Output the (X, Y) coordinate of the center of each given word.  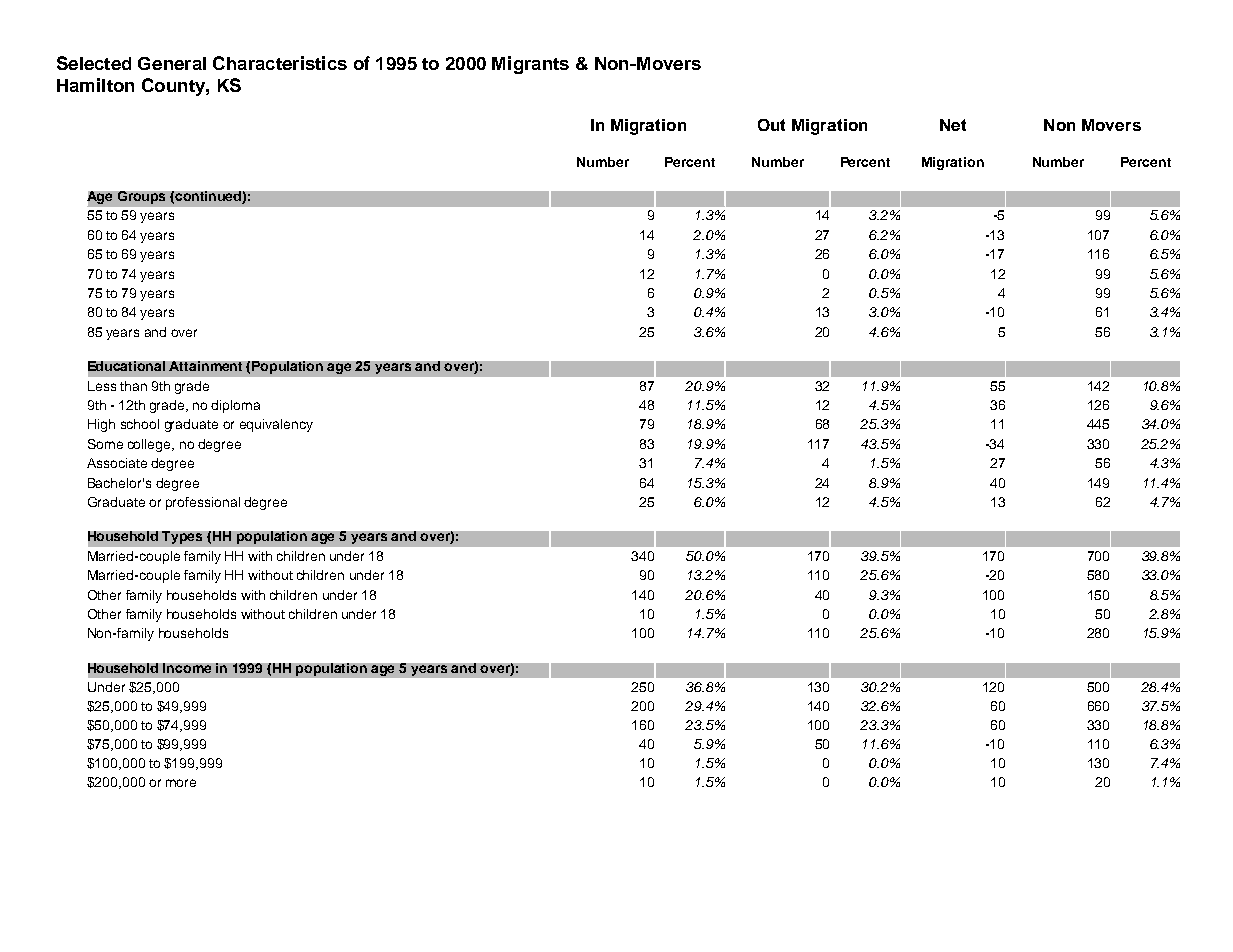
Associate (117, 463)
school (140, 424)
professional (203, 503)
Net (953, 125)
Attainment (205, 366)
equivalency (276, 425)
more (181, 783)
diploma (235, 406)
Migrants (530, 65)
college (150, 445)
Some (105, 444)
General (172, 63)
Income (187, 668)
